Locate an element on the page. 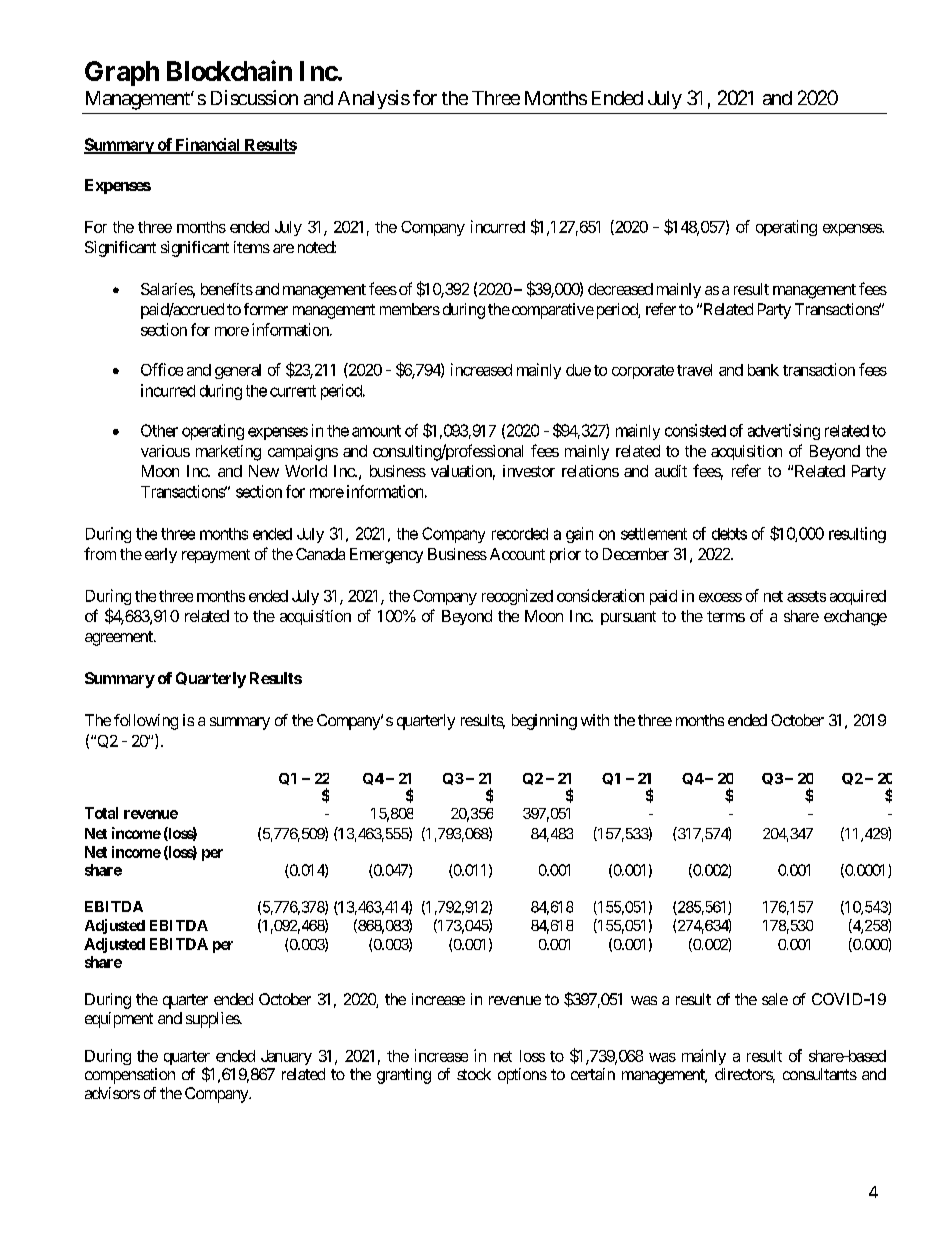 The image size is (952, 1233). stock is located at coordinates (474, 1074).
